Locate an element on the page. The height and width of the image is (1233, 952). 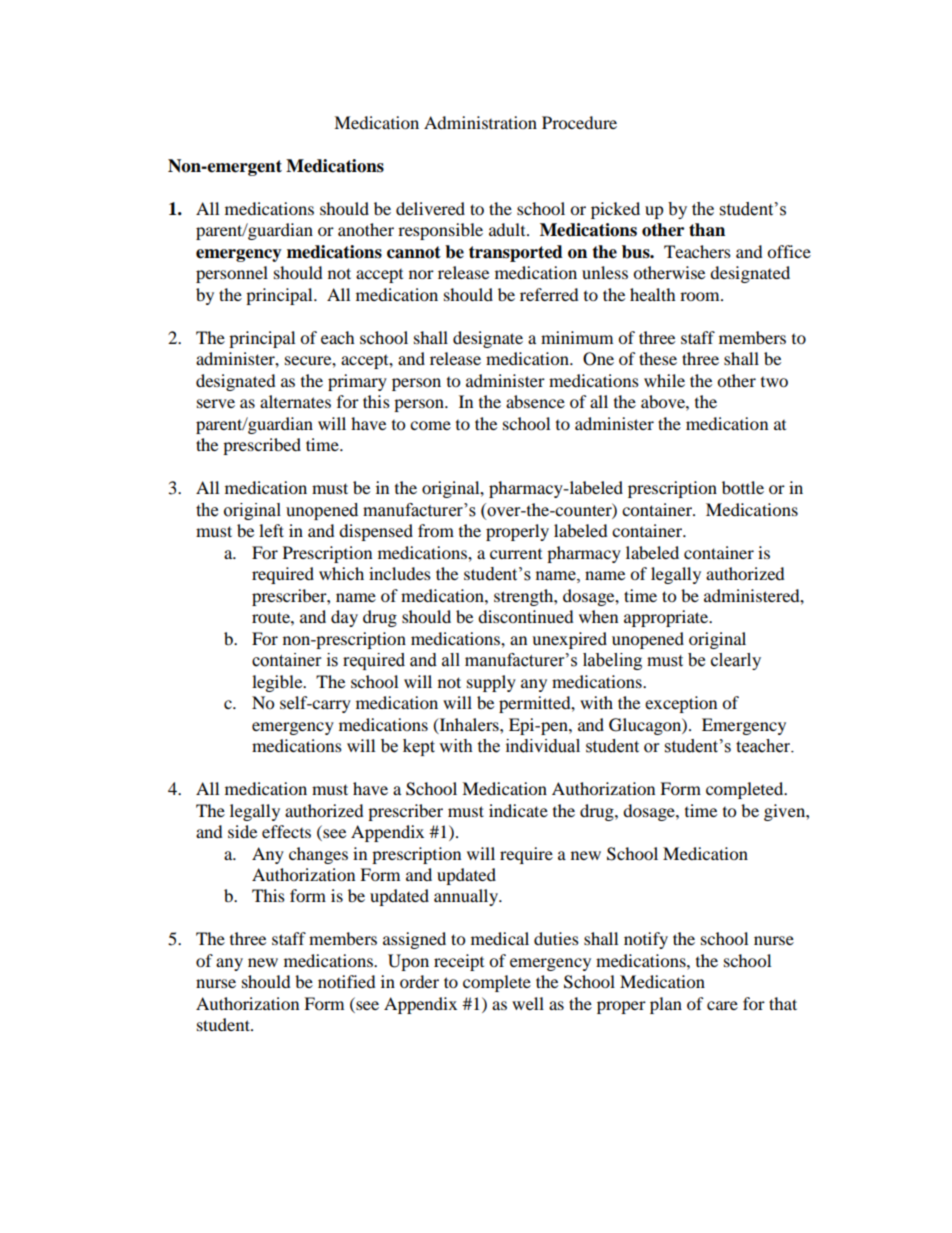
left is located at coordinates (271, 530).
